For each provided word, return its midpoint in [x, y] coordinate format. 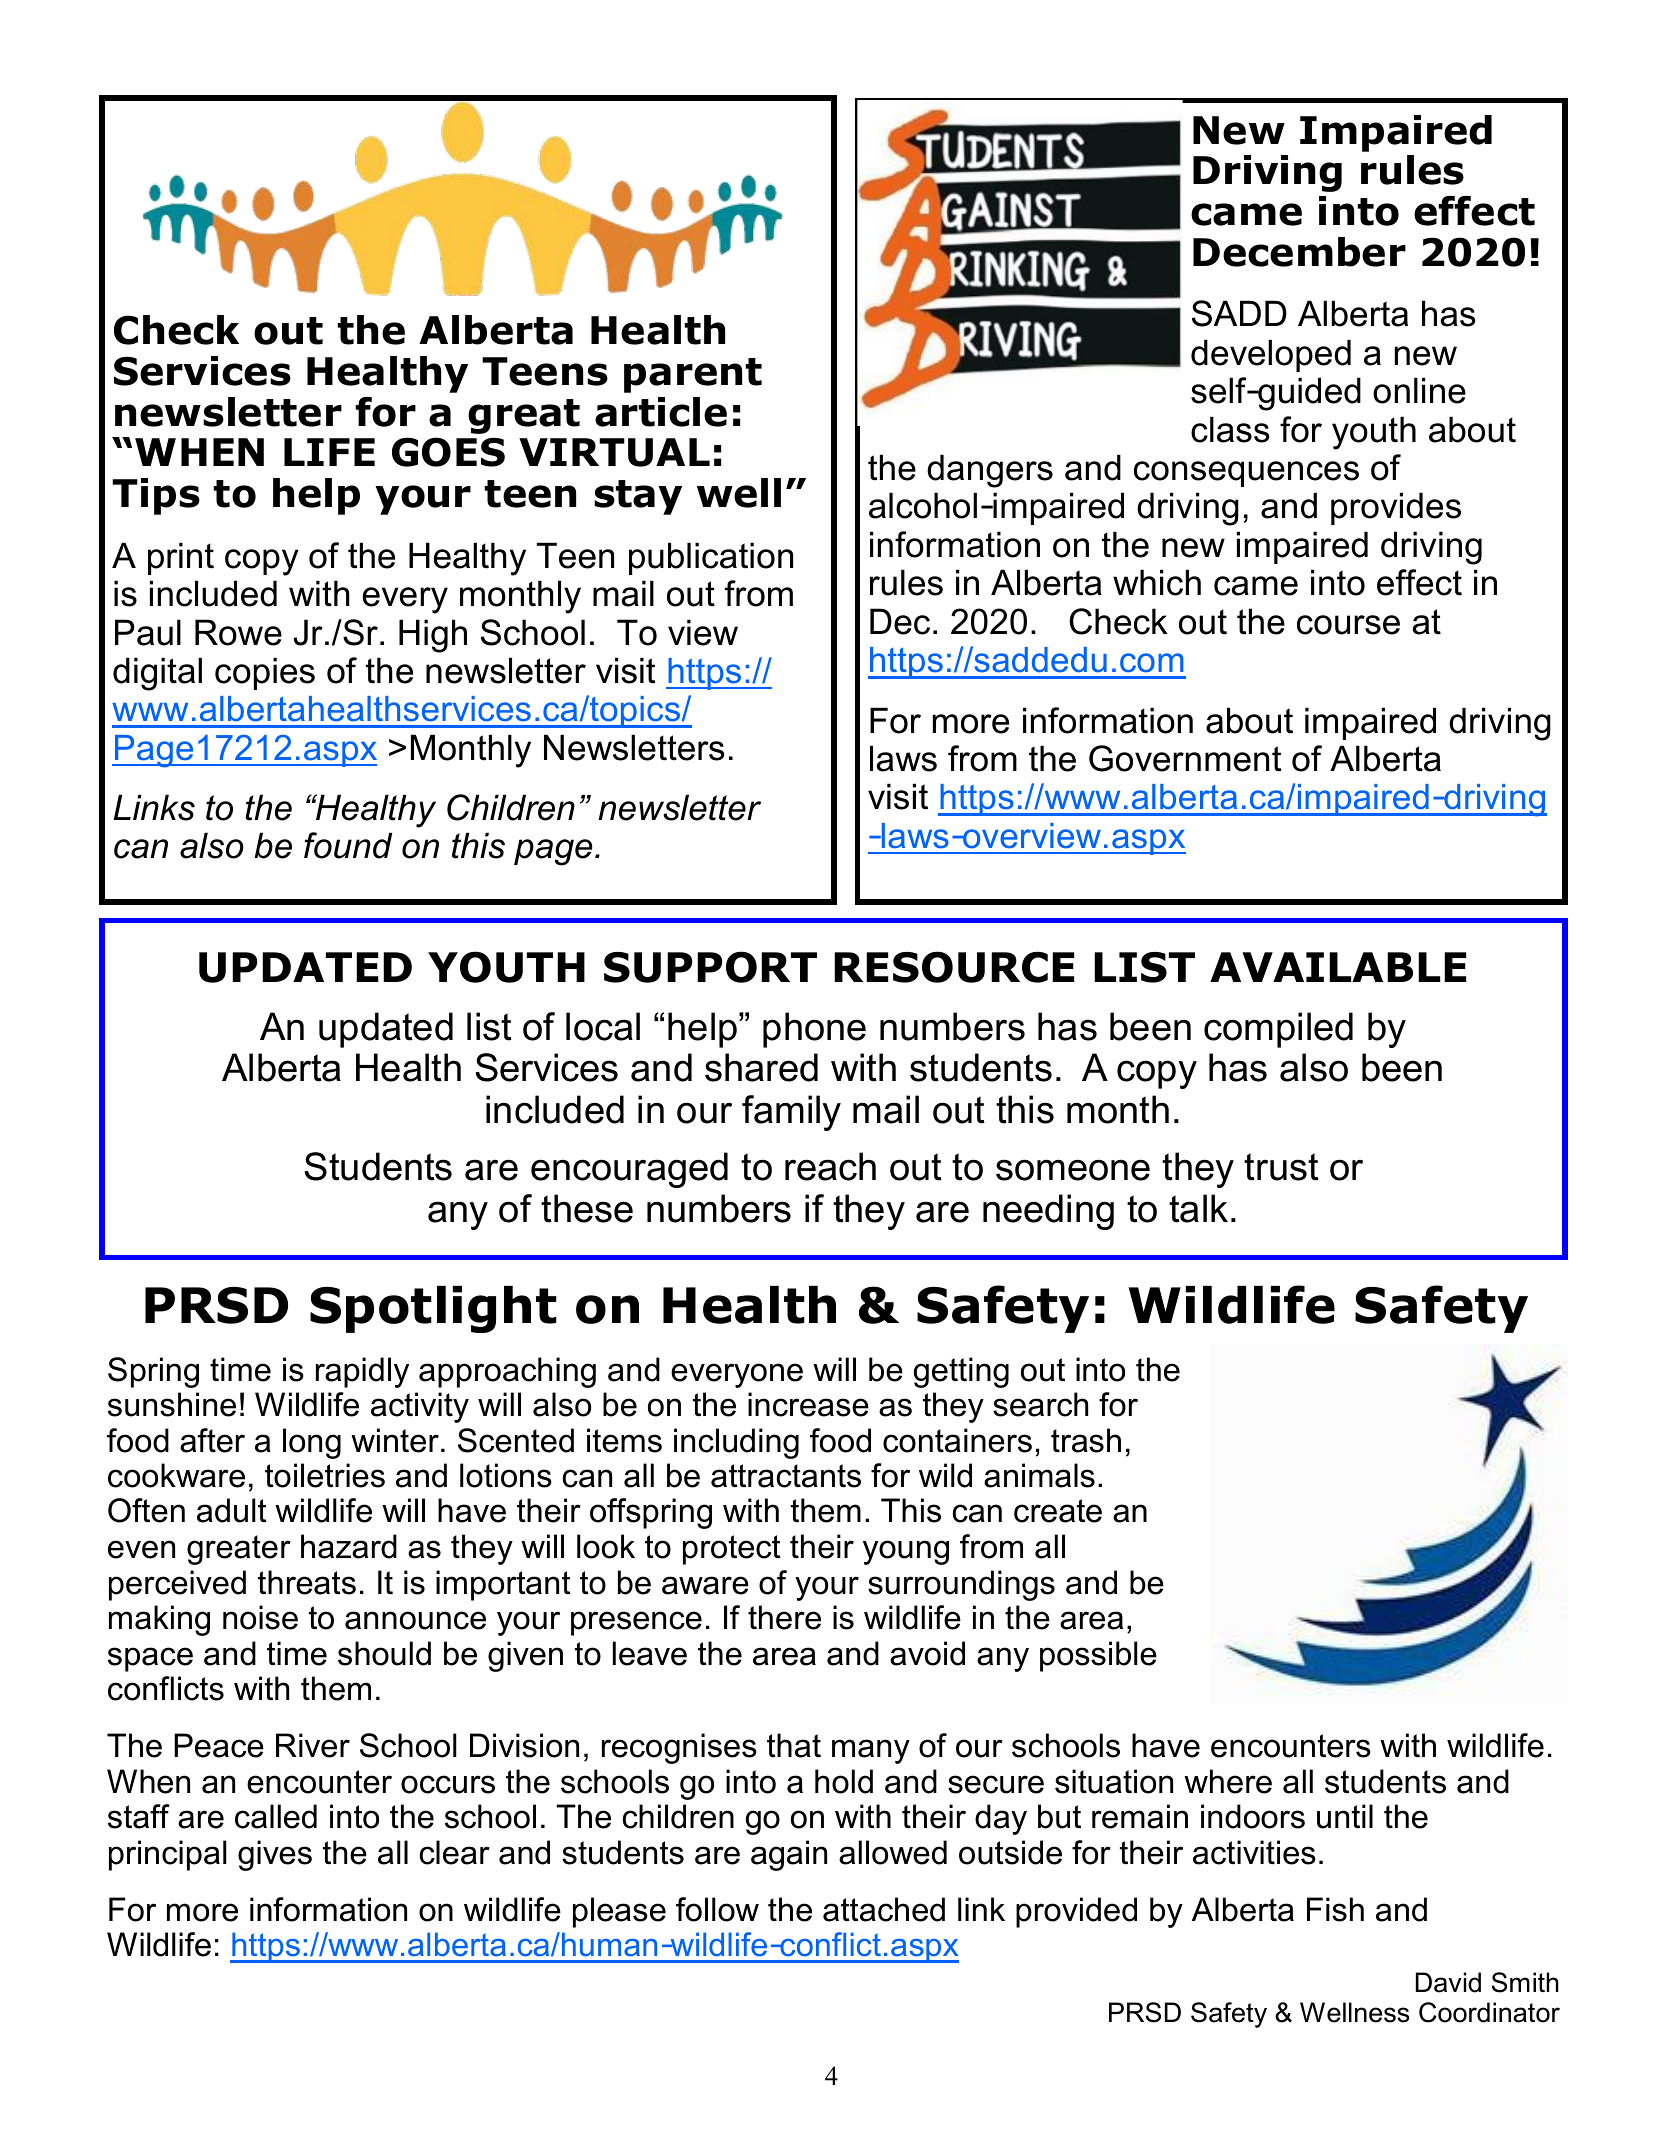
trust [1281, 1167]
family [791, 1113]
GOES [448, 452]
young [906, 1552]
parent [693, 375]
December [1299, 252]
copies [265, 673]
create [1058, 1511]
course [1348, 625]
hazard [349, 1546]
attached [884, 1909]
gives [275, 1855]
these [587, 1208]
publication [711, 558]
